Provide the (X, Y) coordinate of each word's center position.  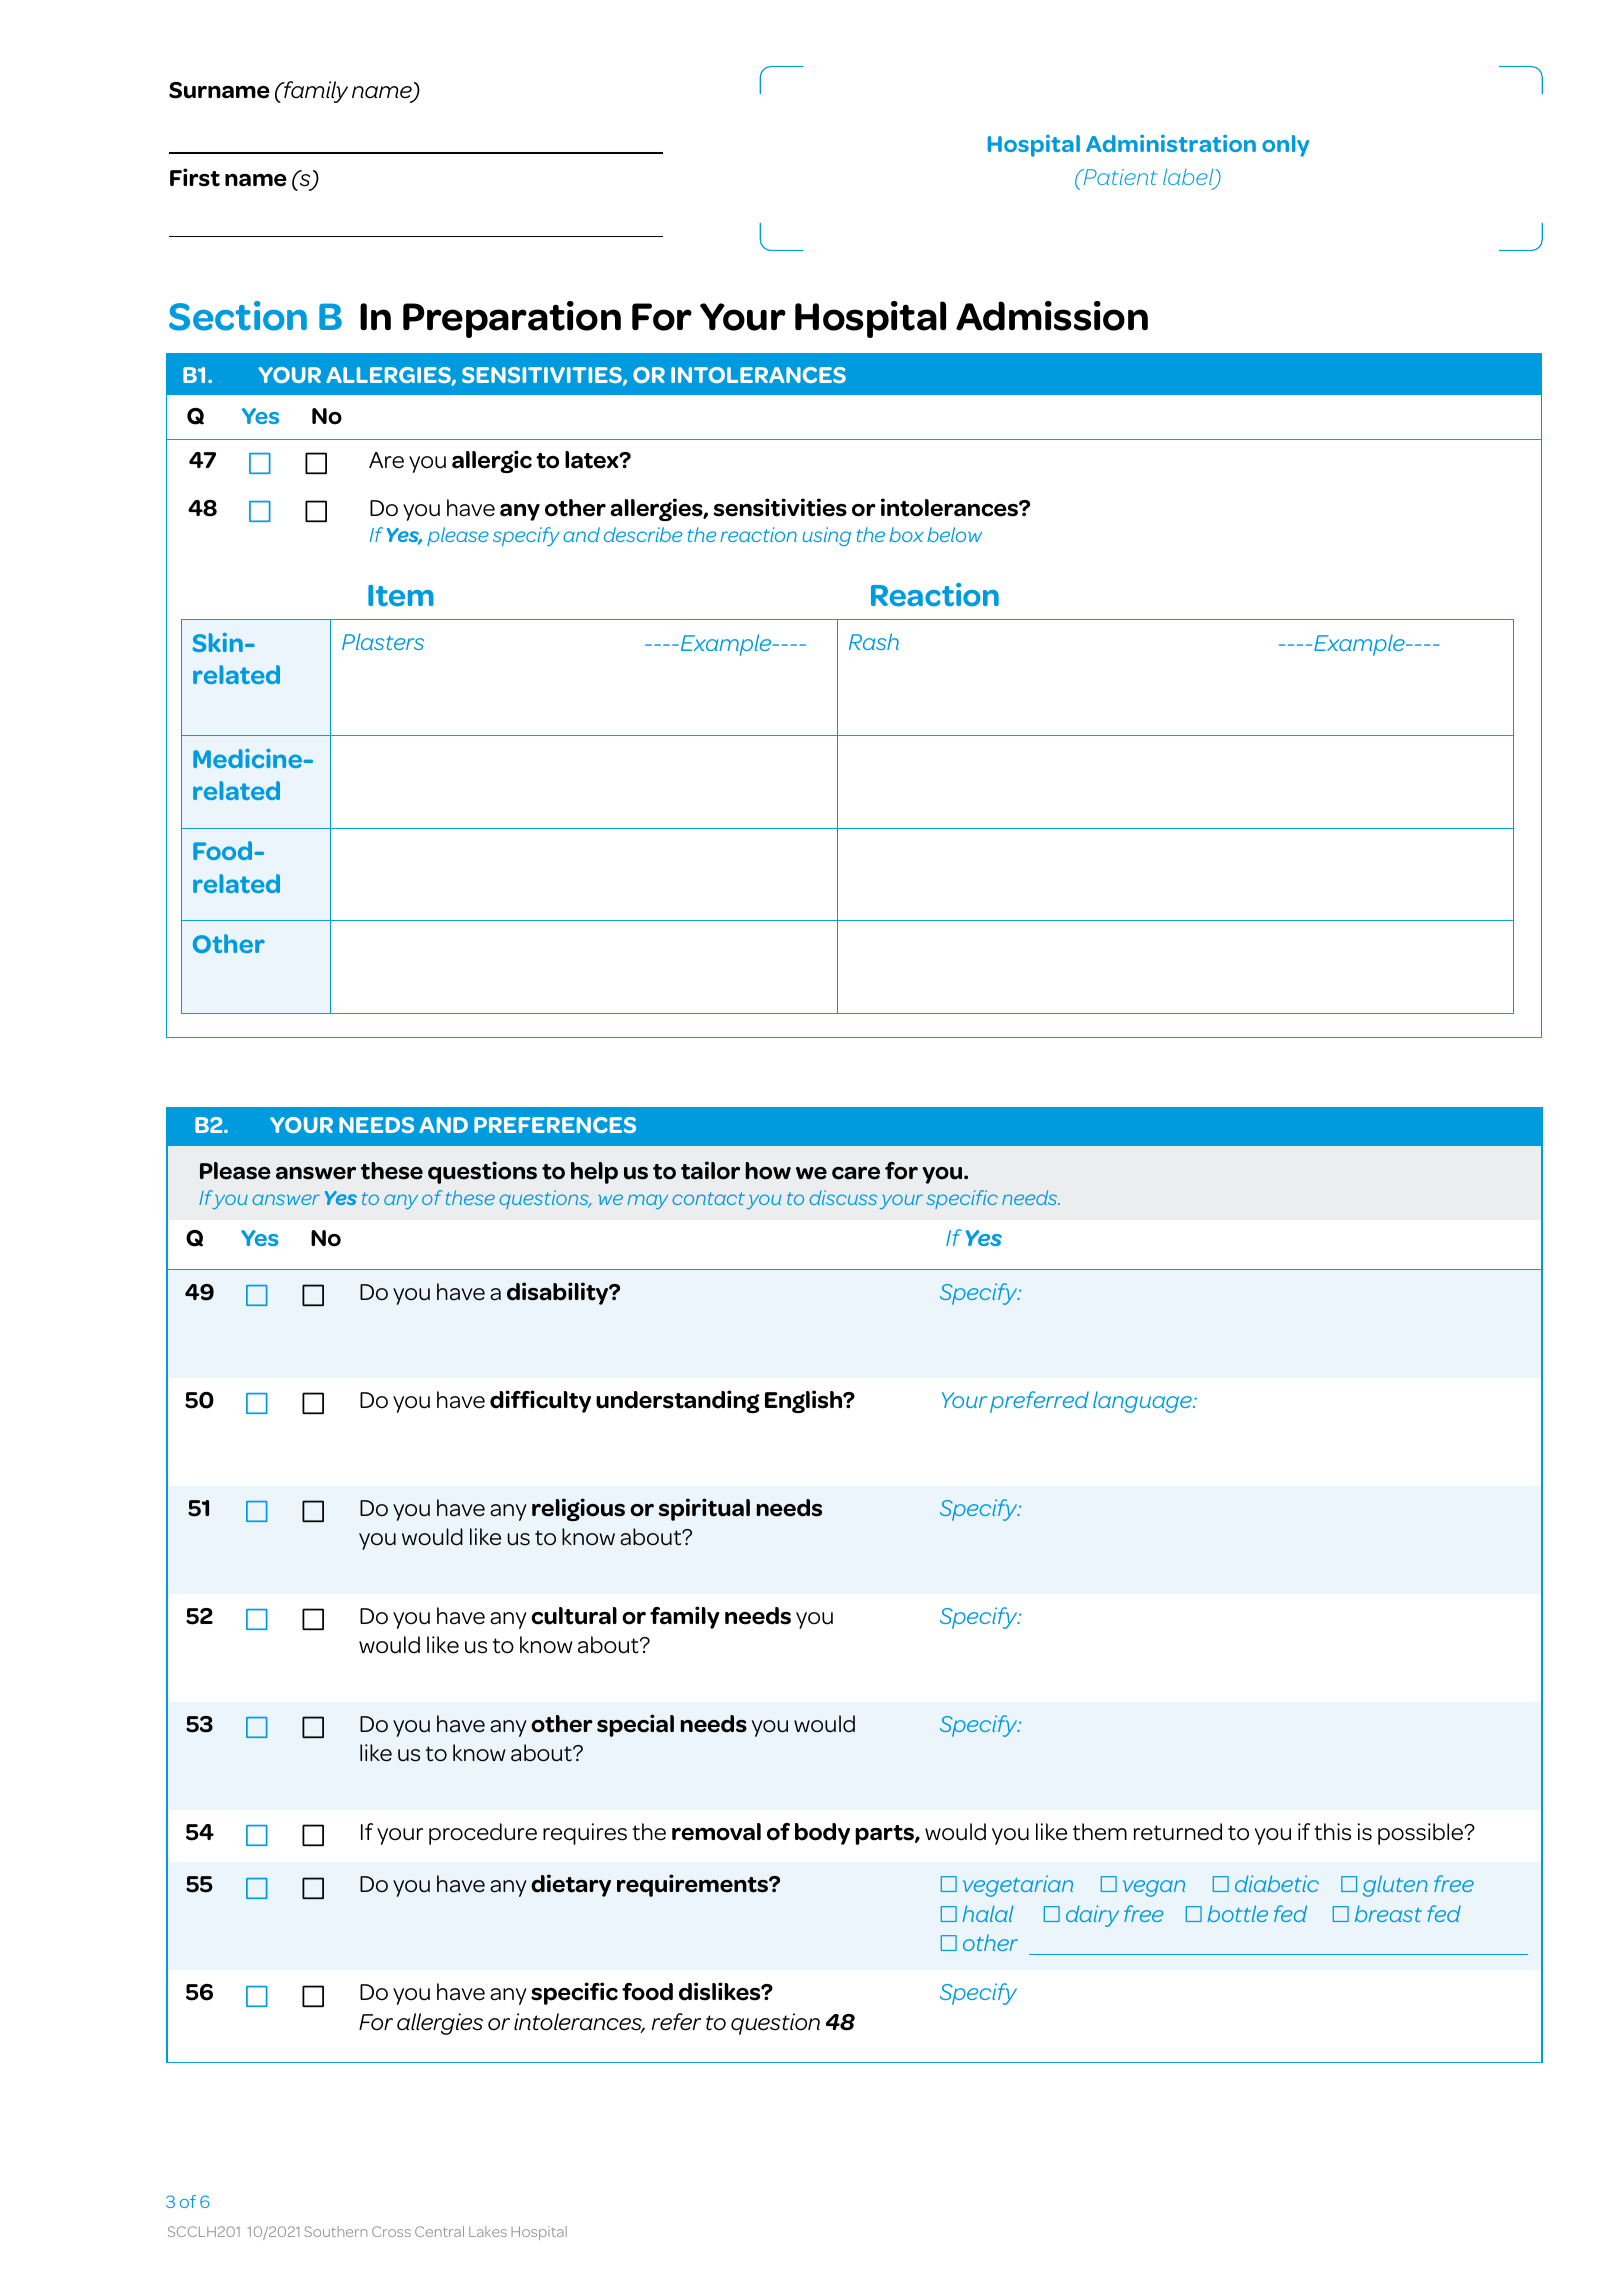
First (195, 177)
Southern (336, 2231)
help (594, 1173)
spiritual (704, 1509)
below (954, 534)
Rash (874, 641)
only (1285, 146)
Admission (1052, 316)
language (1143, 1402)
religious (578, 1509)
